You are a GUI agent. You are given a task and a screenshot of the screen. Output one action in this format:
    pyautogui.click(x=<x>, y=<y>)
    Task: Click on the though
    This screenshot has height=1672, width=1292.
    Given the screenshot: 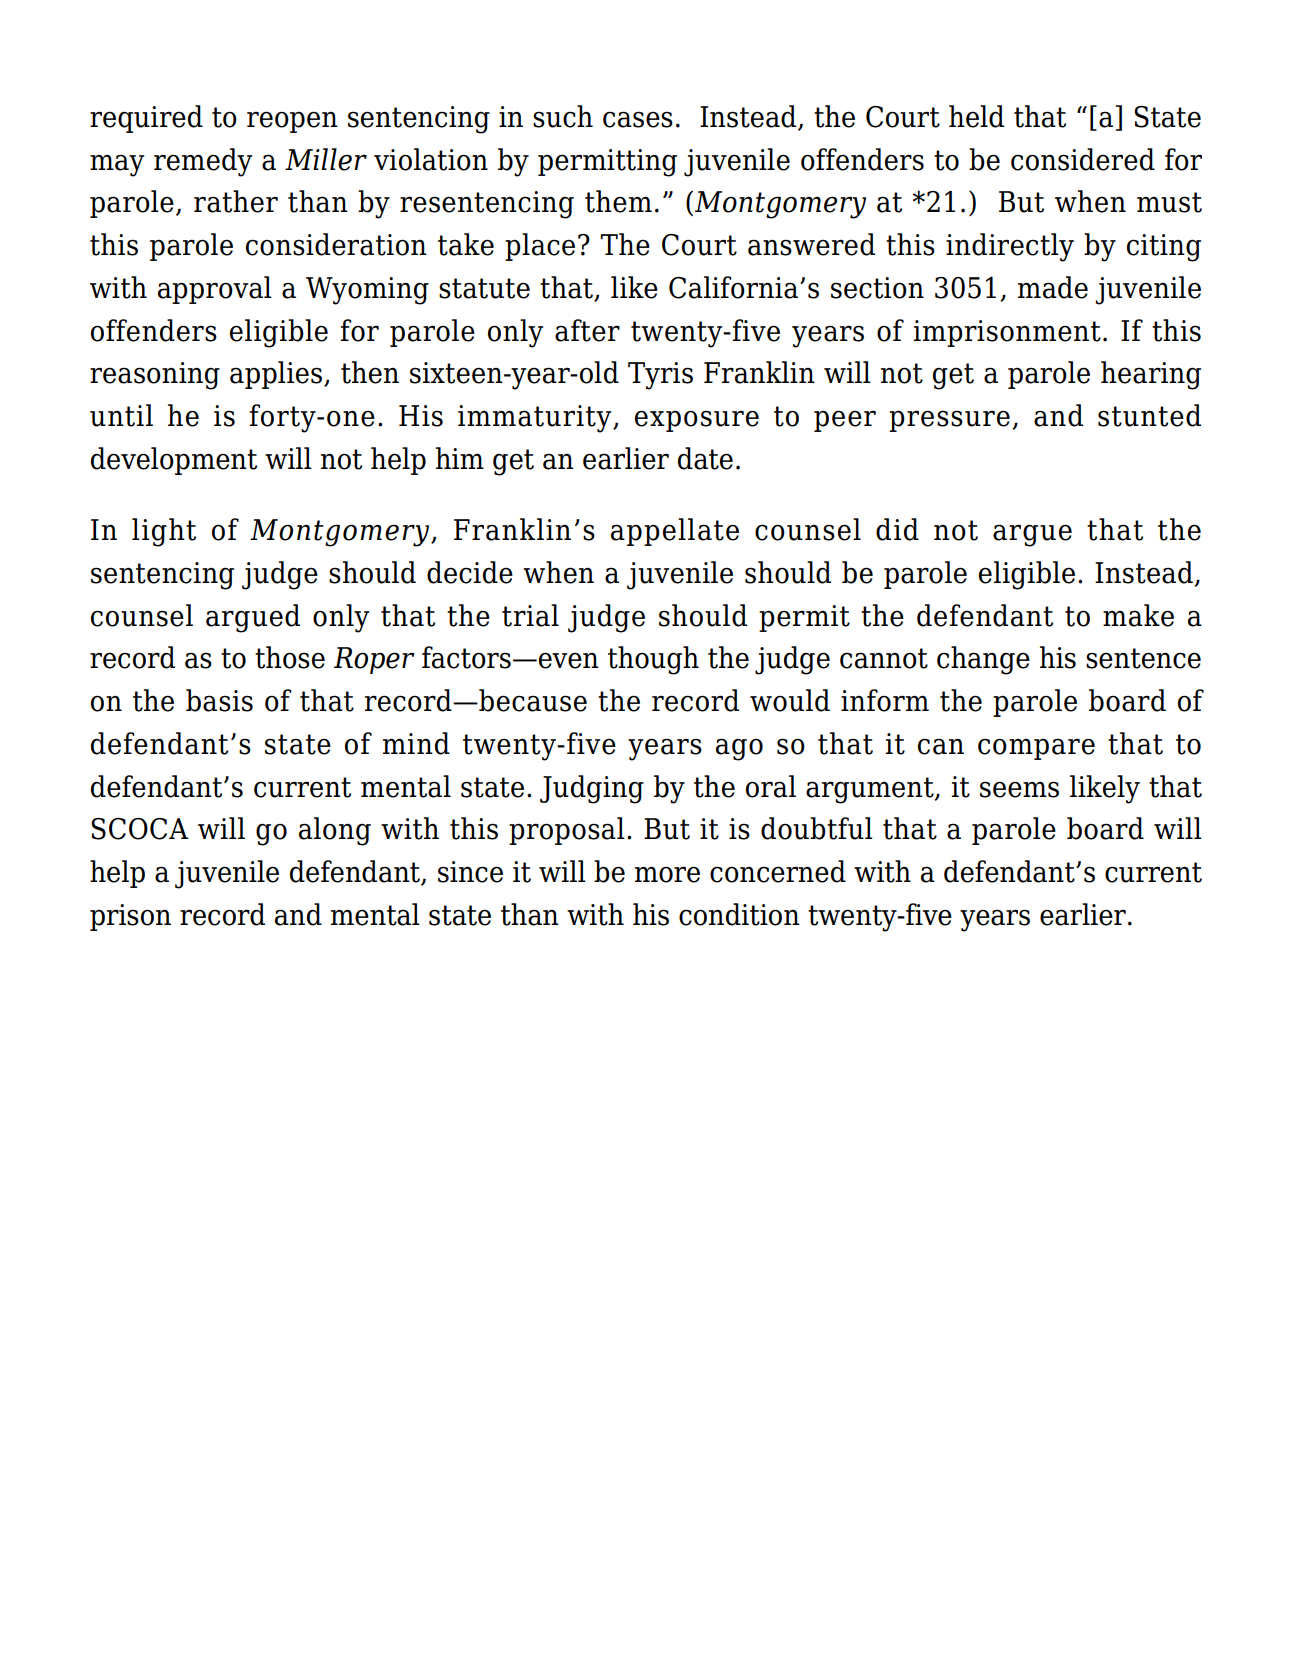 What is the action you would take?
    pyautogui.click(x=653, y=660)
